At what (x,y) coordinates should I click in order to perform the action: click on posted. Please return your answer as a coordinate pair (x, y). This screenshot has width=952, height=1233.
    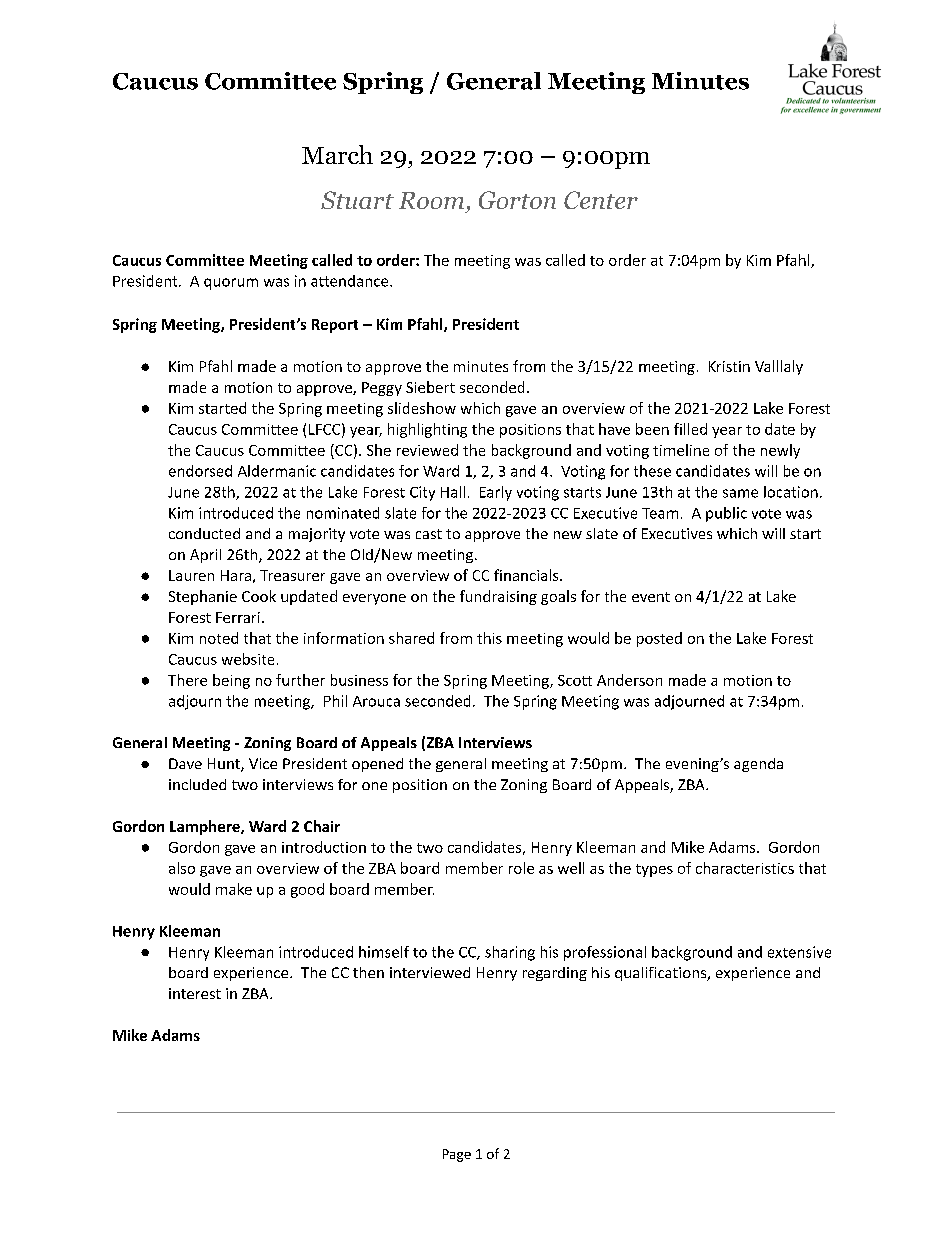
    Looking at the image, I should click on (659, 639).
